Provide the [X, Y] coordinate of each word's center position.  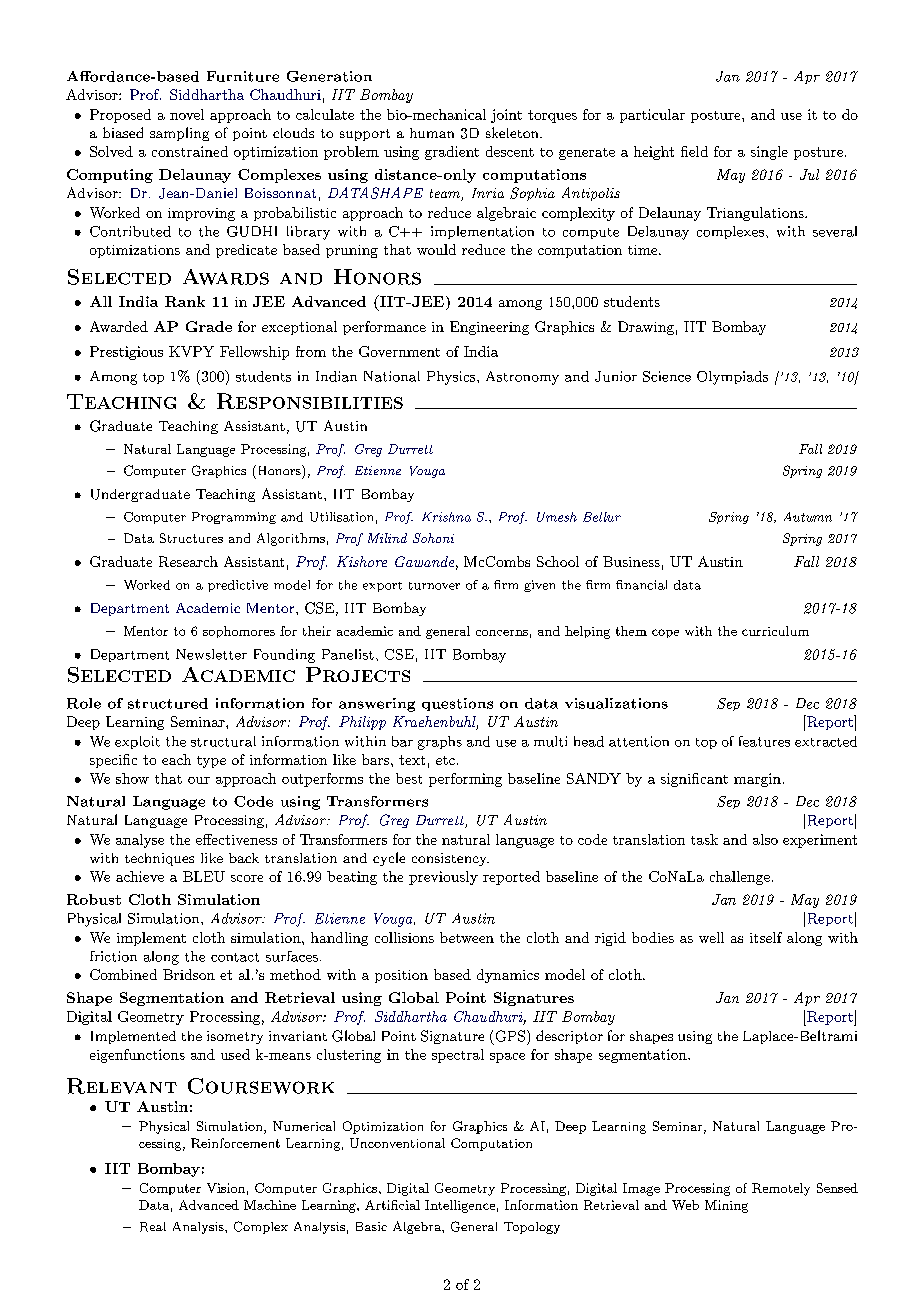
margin [757, 780]
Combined [123, 974]
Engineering [489, 328]
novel [187, 114]
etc [445, 760]
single [769, 153]
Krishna [446, 517]
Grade [209, 326]
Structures [191, 538]
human [432, 133]
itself [766, 937]
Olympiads [732, 378]
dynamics [508, 976]
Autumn [808, 517]
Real [153, 1227]
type [211, 762]
